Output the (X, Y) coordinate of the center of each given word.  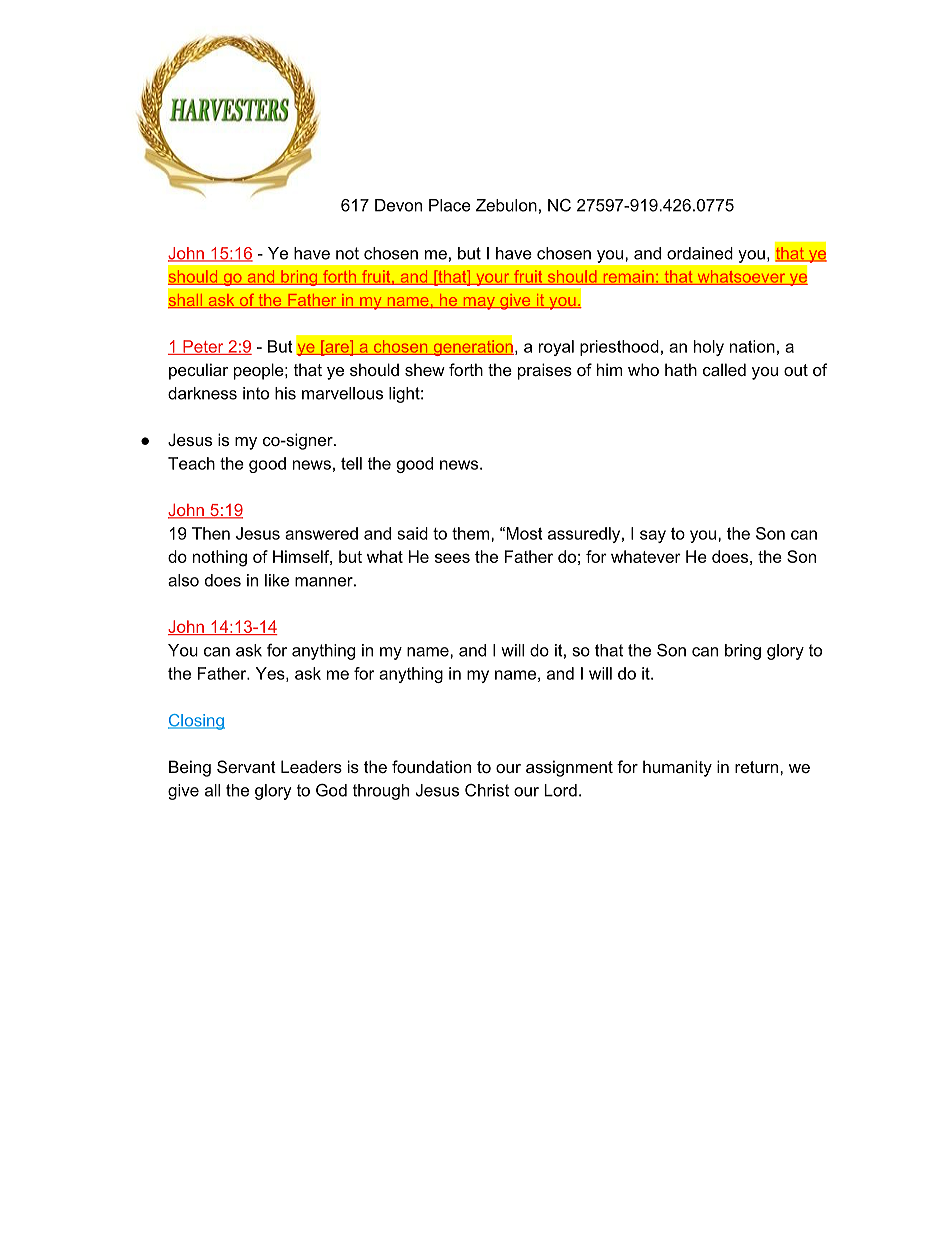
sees (452, 558)
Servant (246, 766)
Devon (398, 205)
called (724, 369)
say (653, 536)
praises (545, 371)
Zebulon (506, 205)
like (277, 580)
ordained (700, 253)
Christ (487, 790)
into (256, 393)
